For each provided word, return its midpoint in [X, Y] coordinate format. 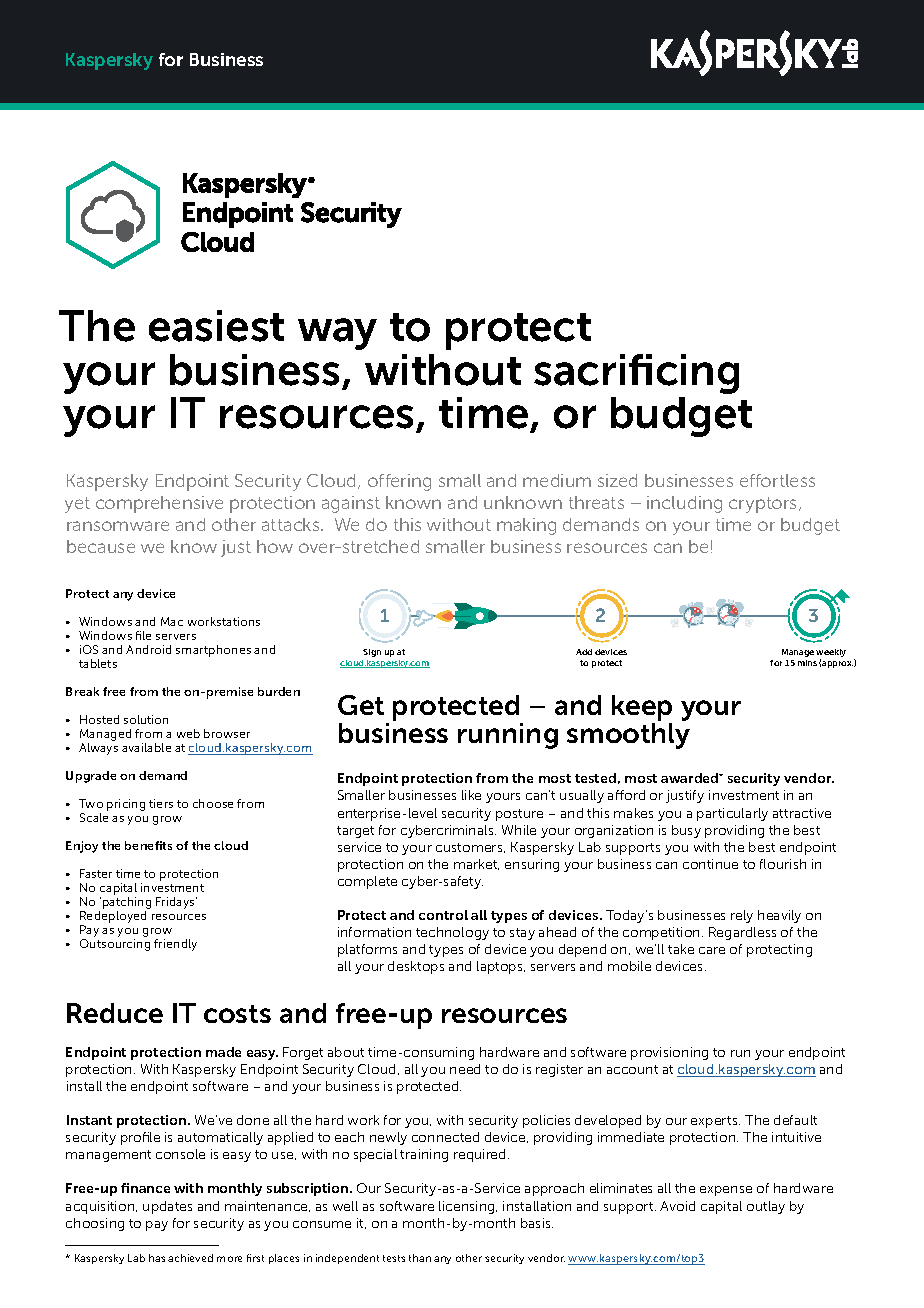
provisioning [669, 1053]
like [471, 795]
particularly [732, 814]
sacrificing [636, 374]
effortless [777, 480]
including [684, 504]
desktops [416, 967]
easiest [216, 326]
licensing [468, 1207]
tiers [161, 803]
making [526, 526]
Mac [172, 621]
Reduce [115, 1013]
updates [167, 1207]
